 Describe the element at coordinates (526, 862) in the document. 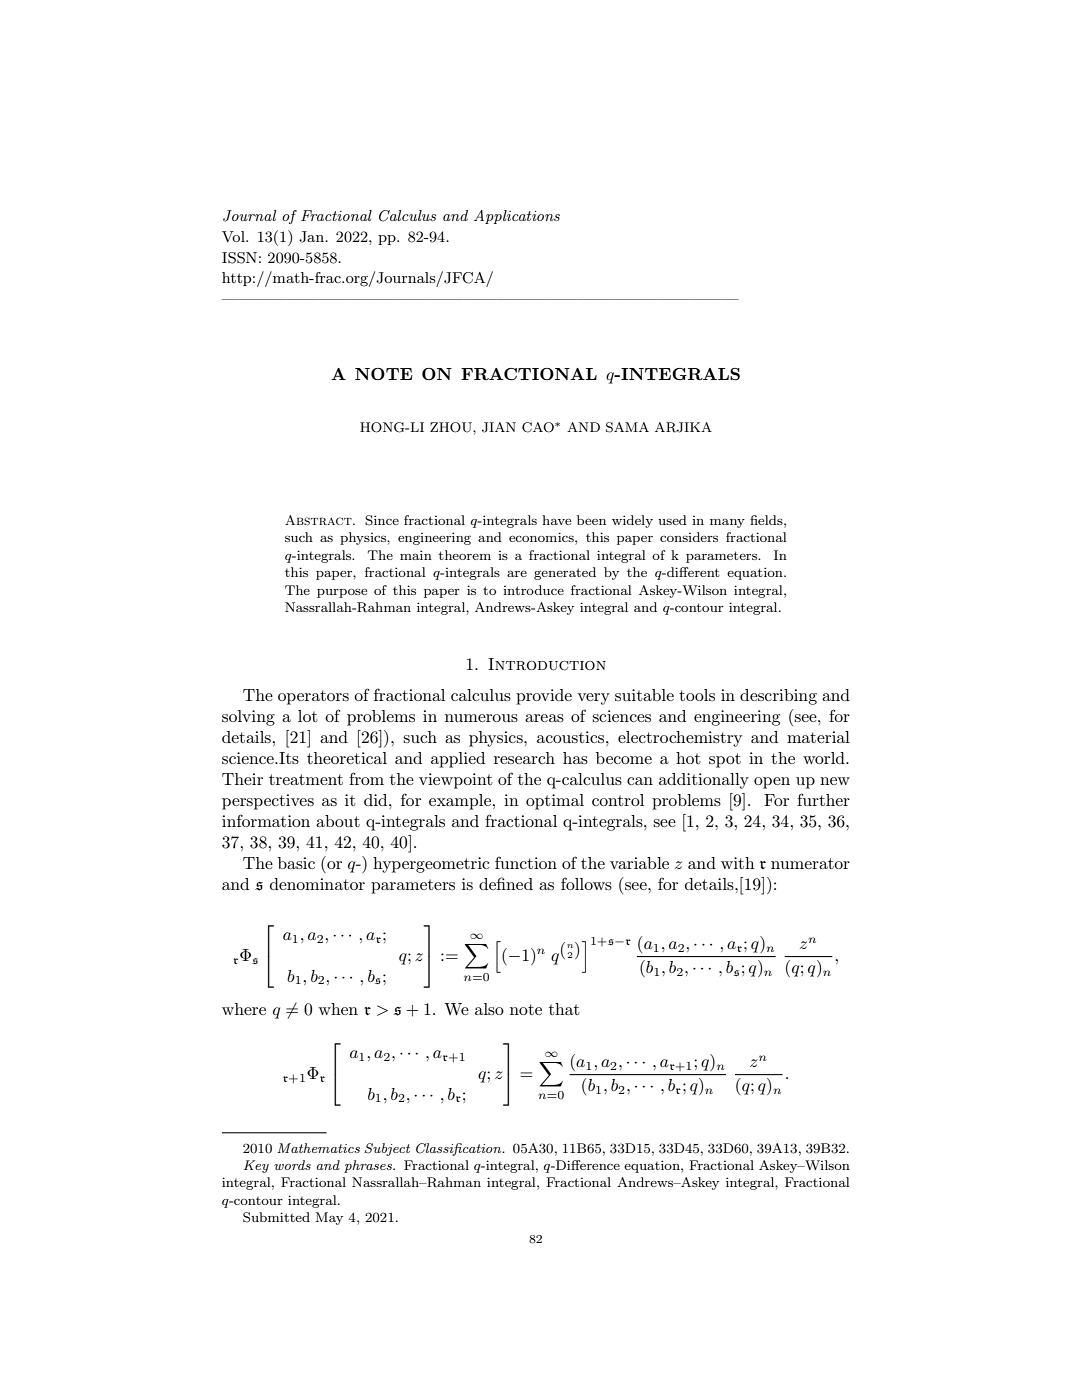

I see `function` at that location.
